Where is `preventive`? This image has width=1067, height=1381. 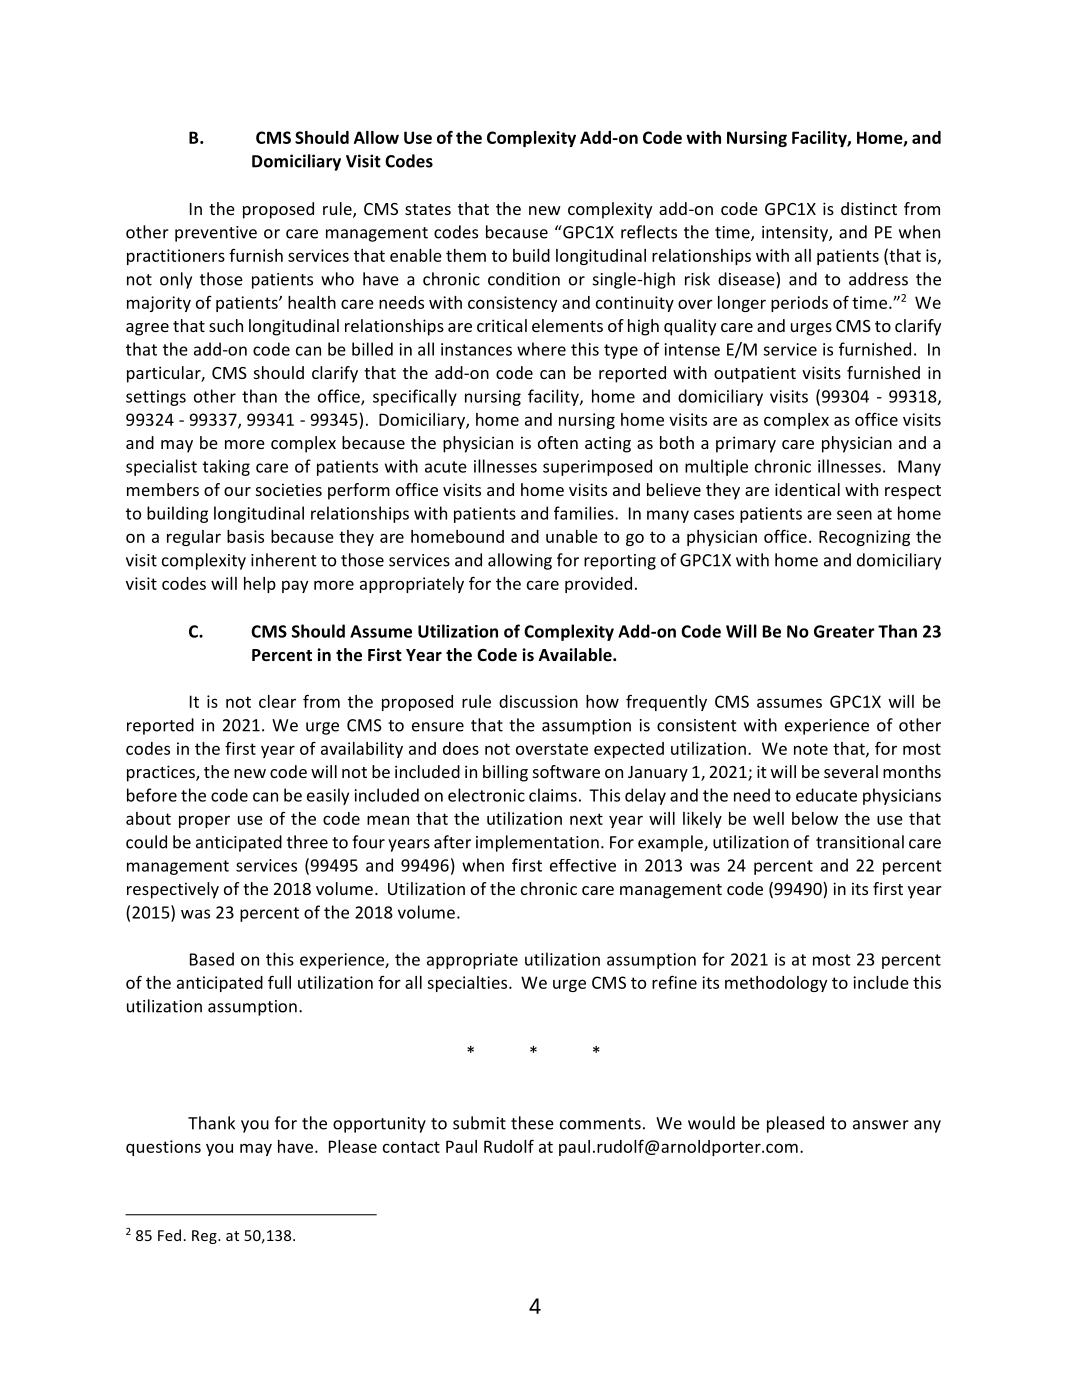 preventive is located at coordinates (216, 234).
